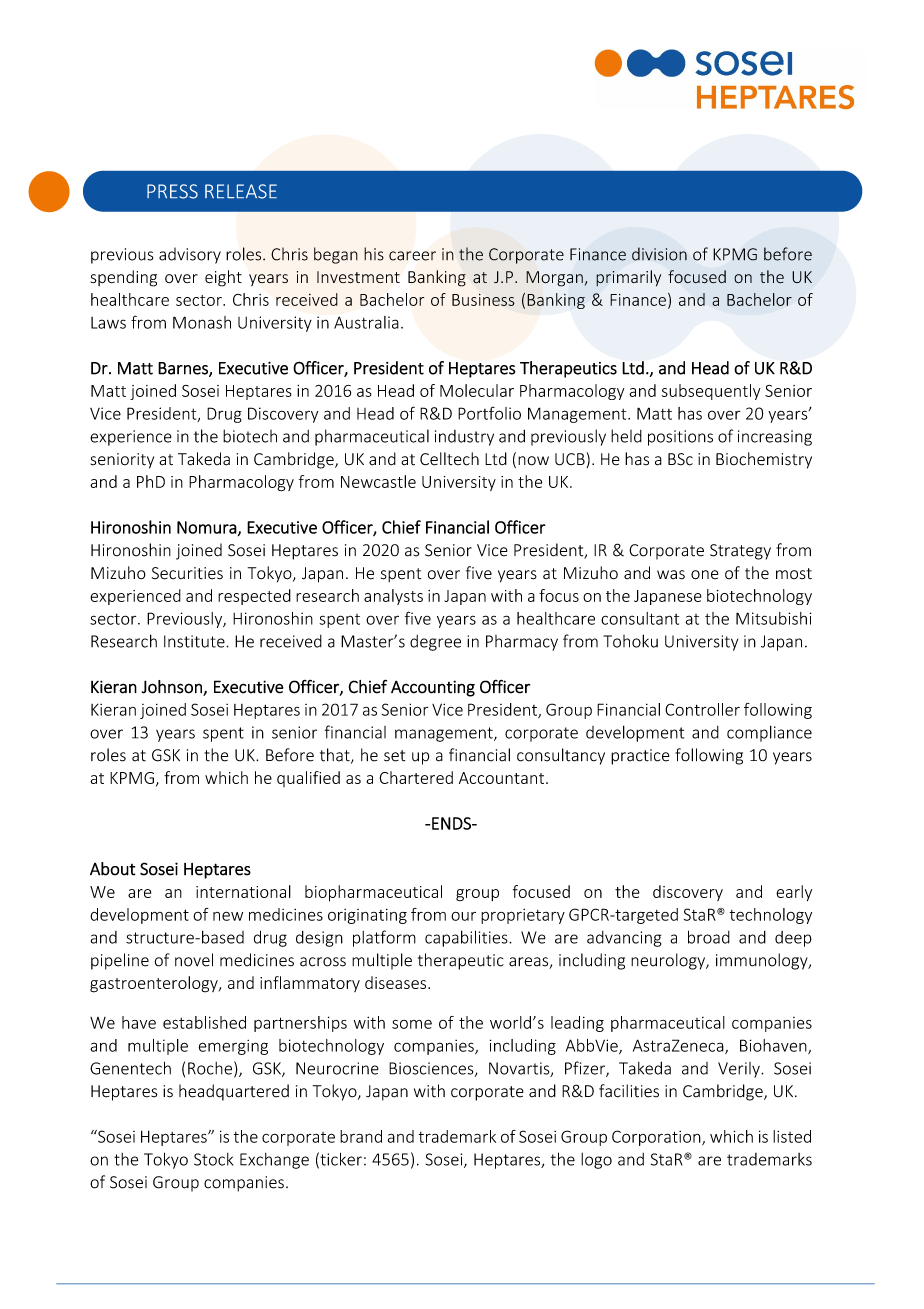 The image size is (924, 1309). I want to click on Chartered, so click(416, 777).
